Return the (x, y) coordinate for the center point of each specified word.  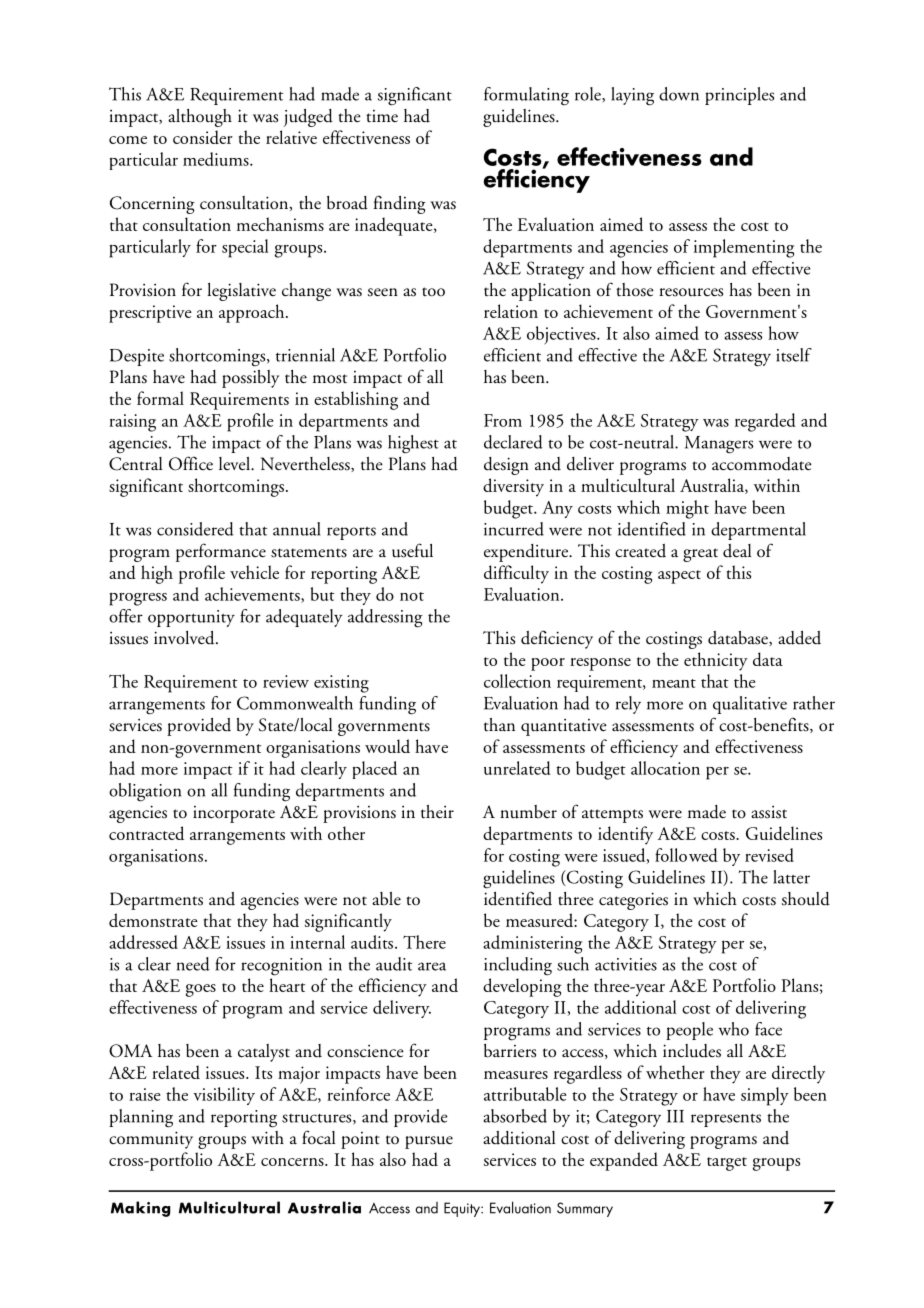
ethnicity (716, 661)
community (151, 1140)
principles (739, 96)
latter (791, 877)
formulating (526, 96)
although (200, 118)
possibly (250, 379)
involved (185, 638)
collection (517, 681)
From (503, 420)
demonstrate (153, 920)
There (424, 942)
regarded (765, 422)
